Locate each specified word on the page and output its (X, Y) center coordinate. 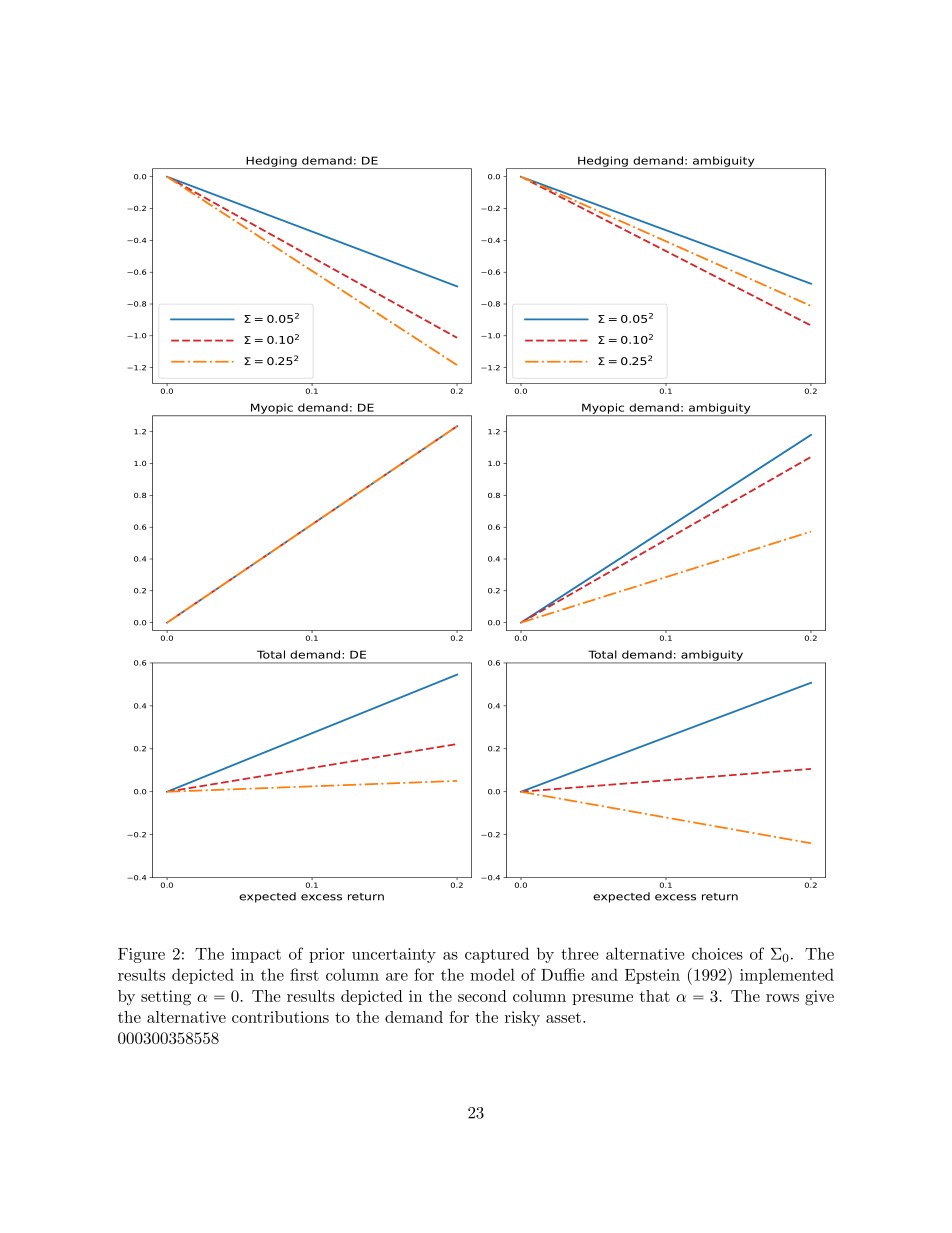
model (492, 974)
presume (602, 999)
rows (782, 998)
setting (166, 998)
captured (497, 955)
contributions (280, 1017)
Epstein (652, 976)
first (304, 974)
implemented (787, 976)
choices (717, 953)
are (397, 977)
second (482, 996)
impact (256, 955)
